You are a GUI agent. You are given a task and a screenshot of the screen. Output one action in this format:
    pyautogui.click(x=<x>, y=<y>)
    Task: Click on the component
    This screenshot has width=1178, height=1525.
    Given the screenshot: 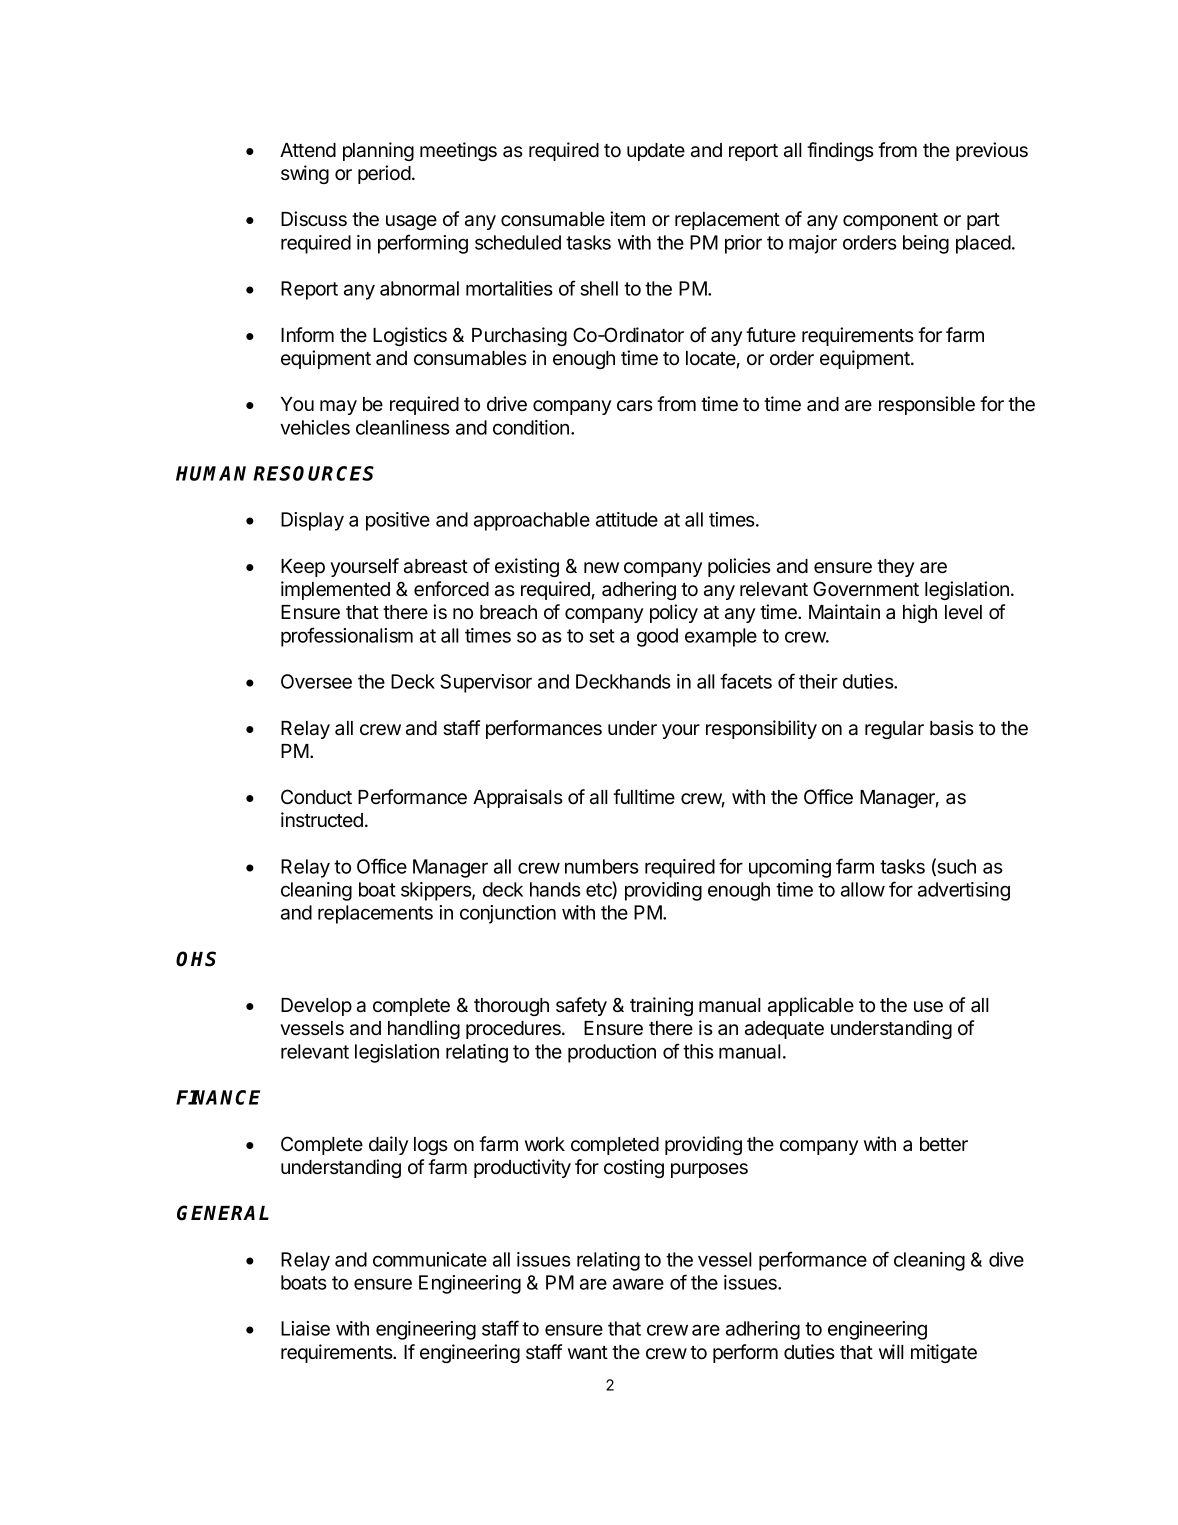 What is the action you would take?
    pyautogui.click(x=890, y=221)
